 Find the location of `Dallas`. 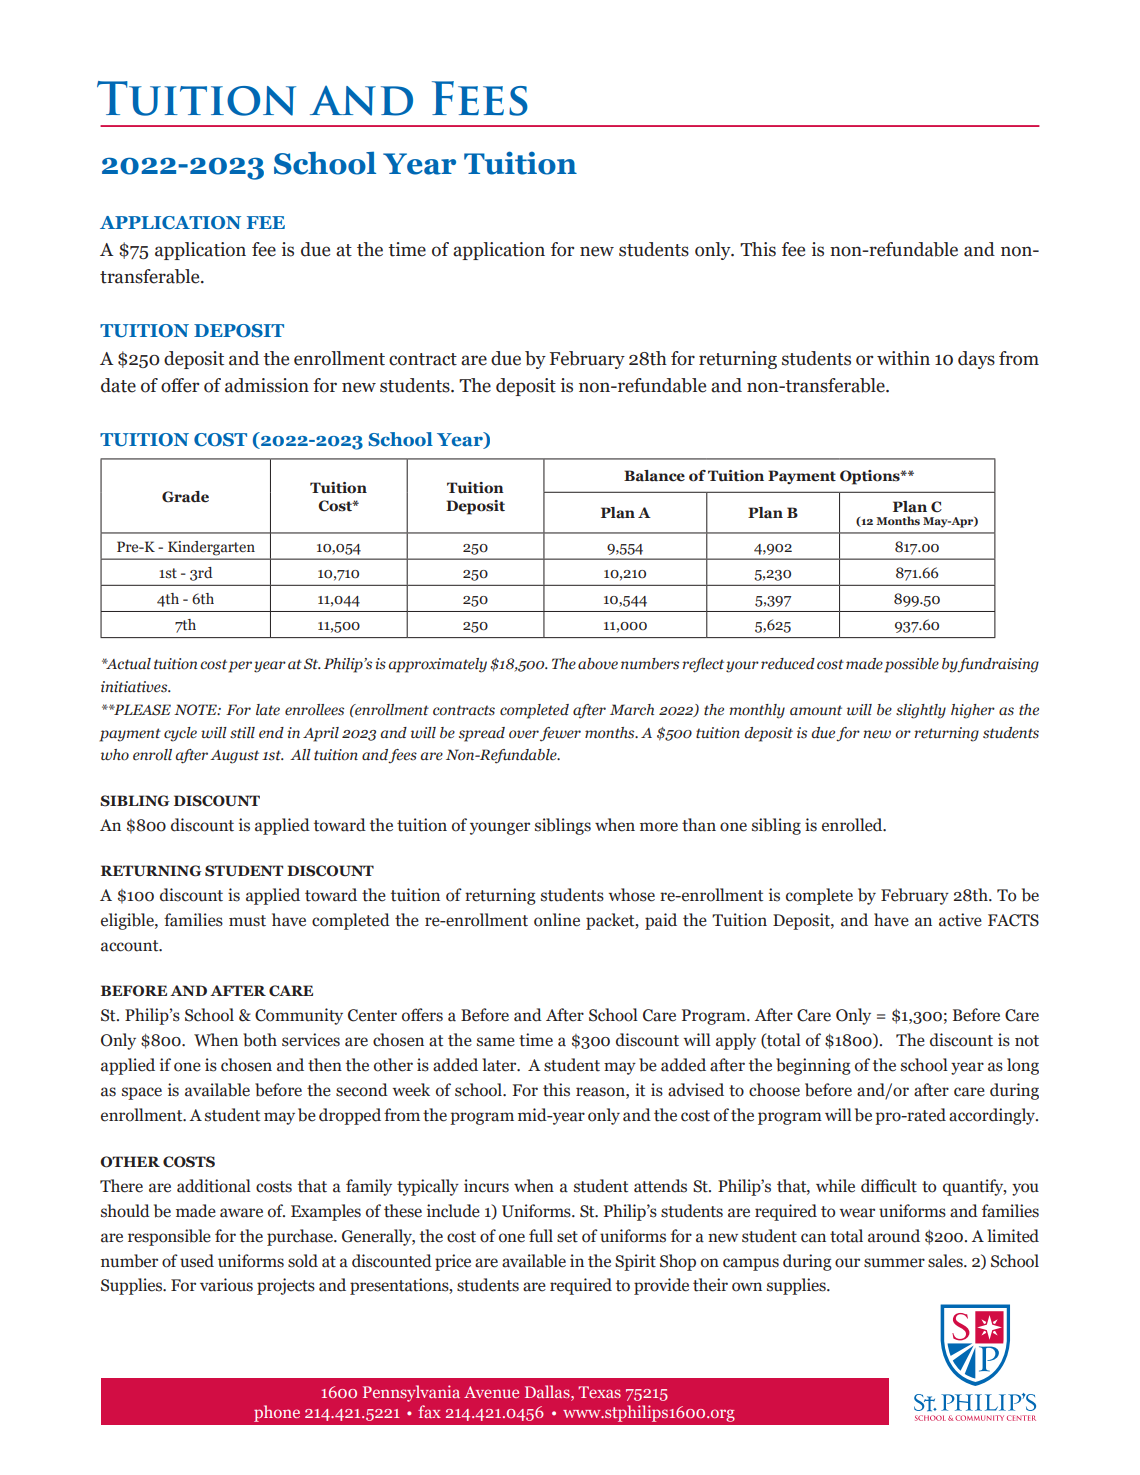

Dallas is located at coordinates (548, 1391).
